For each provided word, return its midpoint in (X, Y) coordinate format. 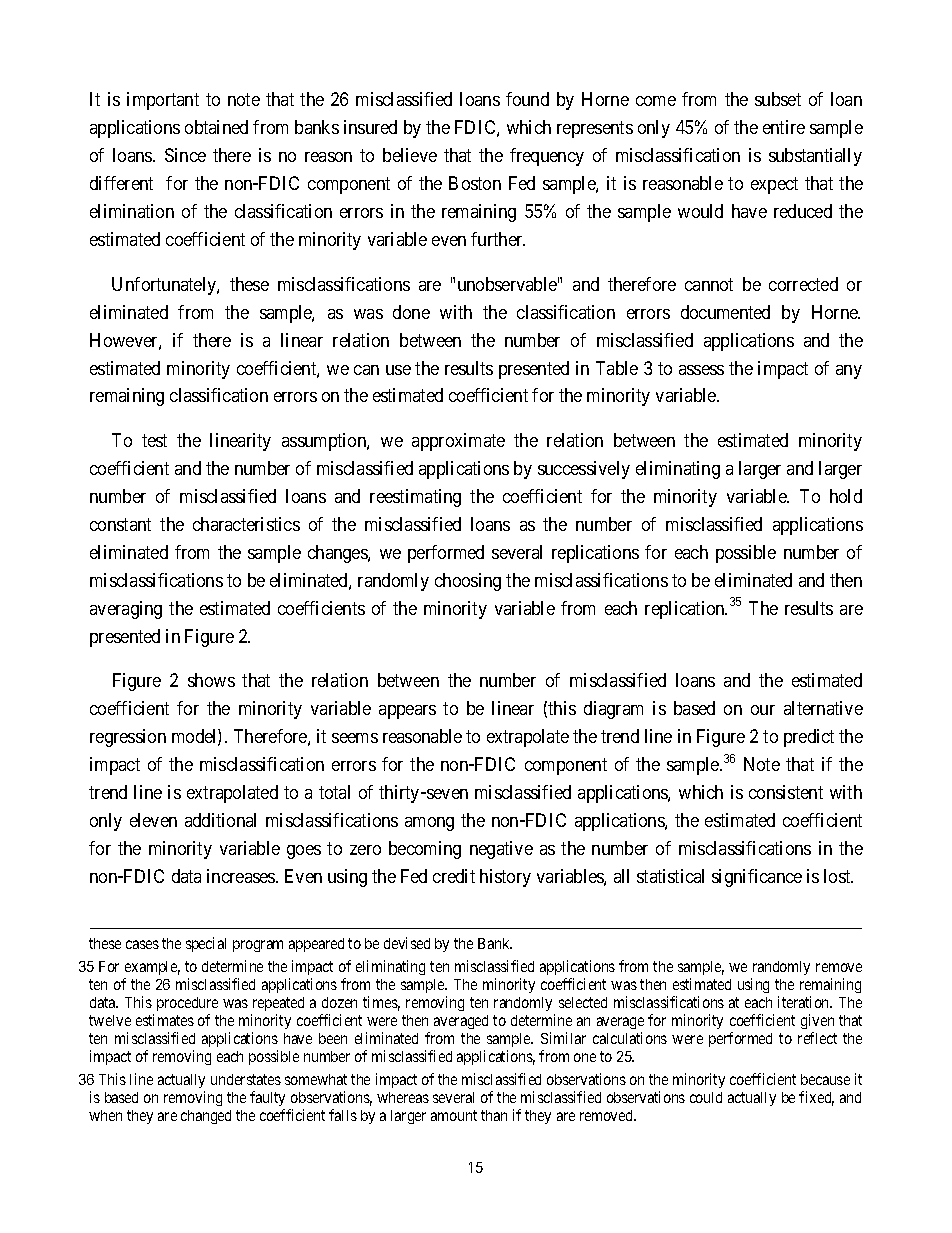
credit (454, 876)
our (763, 710)
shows (211, 680)
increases (242, 876)
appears (407, 712)
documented (725, 312)
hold (846, 496)
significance (757, 878)
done (411, 312)
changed (206, 1117)
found (527, 99)
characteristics (246, 524)
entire (784, 127)
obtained (216, 127)
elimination (132, 211)
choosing (468, 582)
